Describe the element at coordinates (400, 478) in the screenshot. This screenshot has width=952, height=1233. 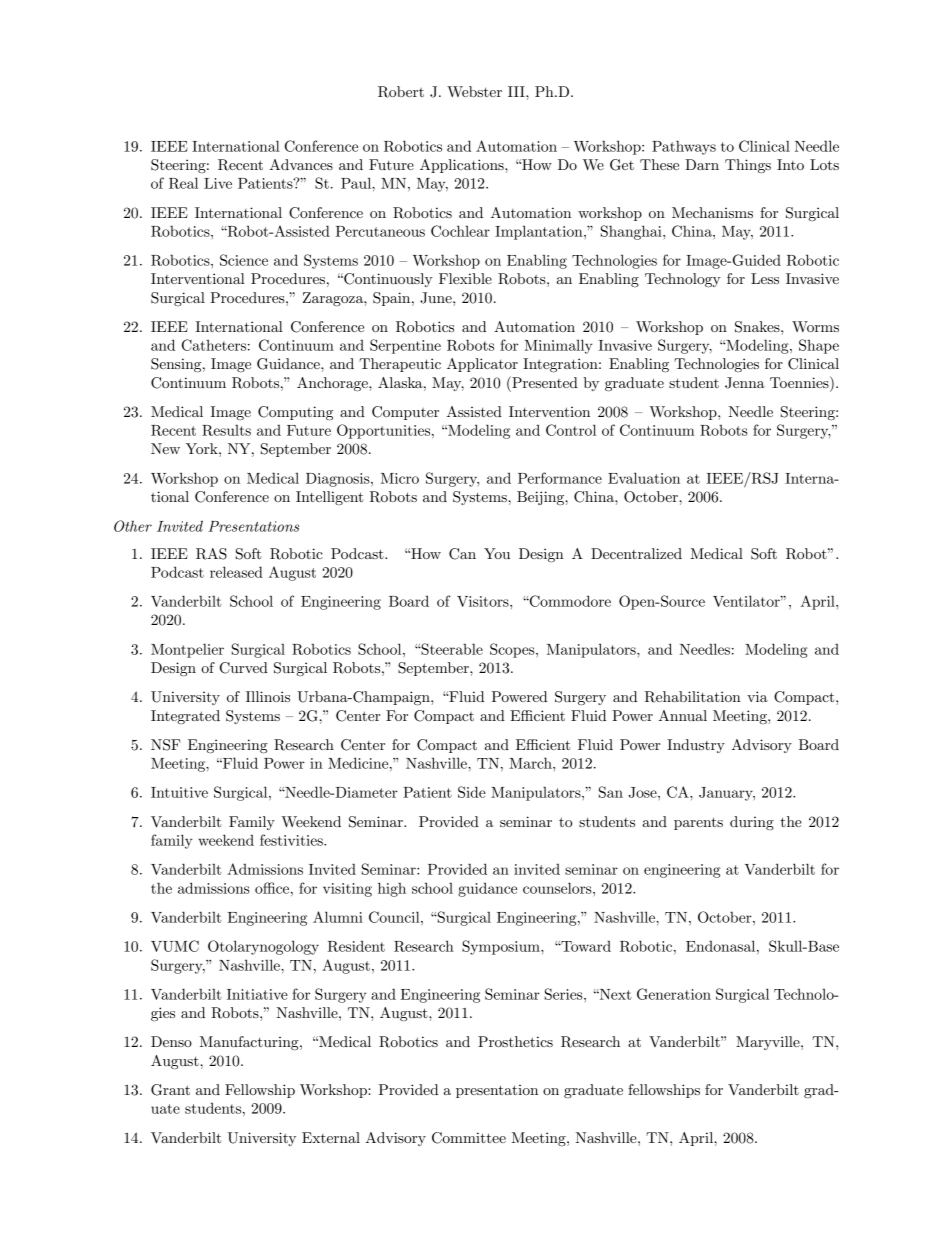
I see `Micro` at that location.
